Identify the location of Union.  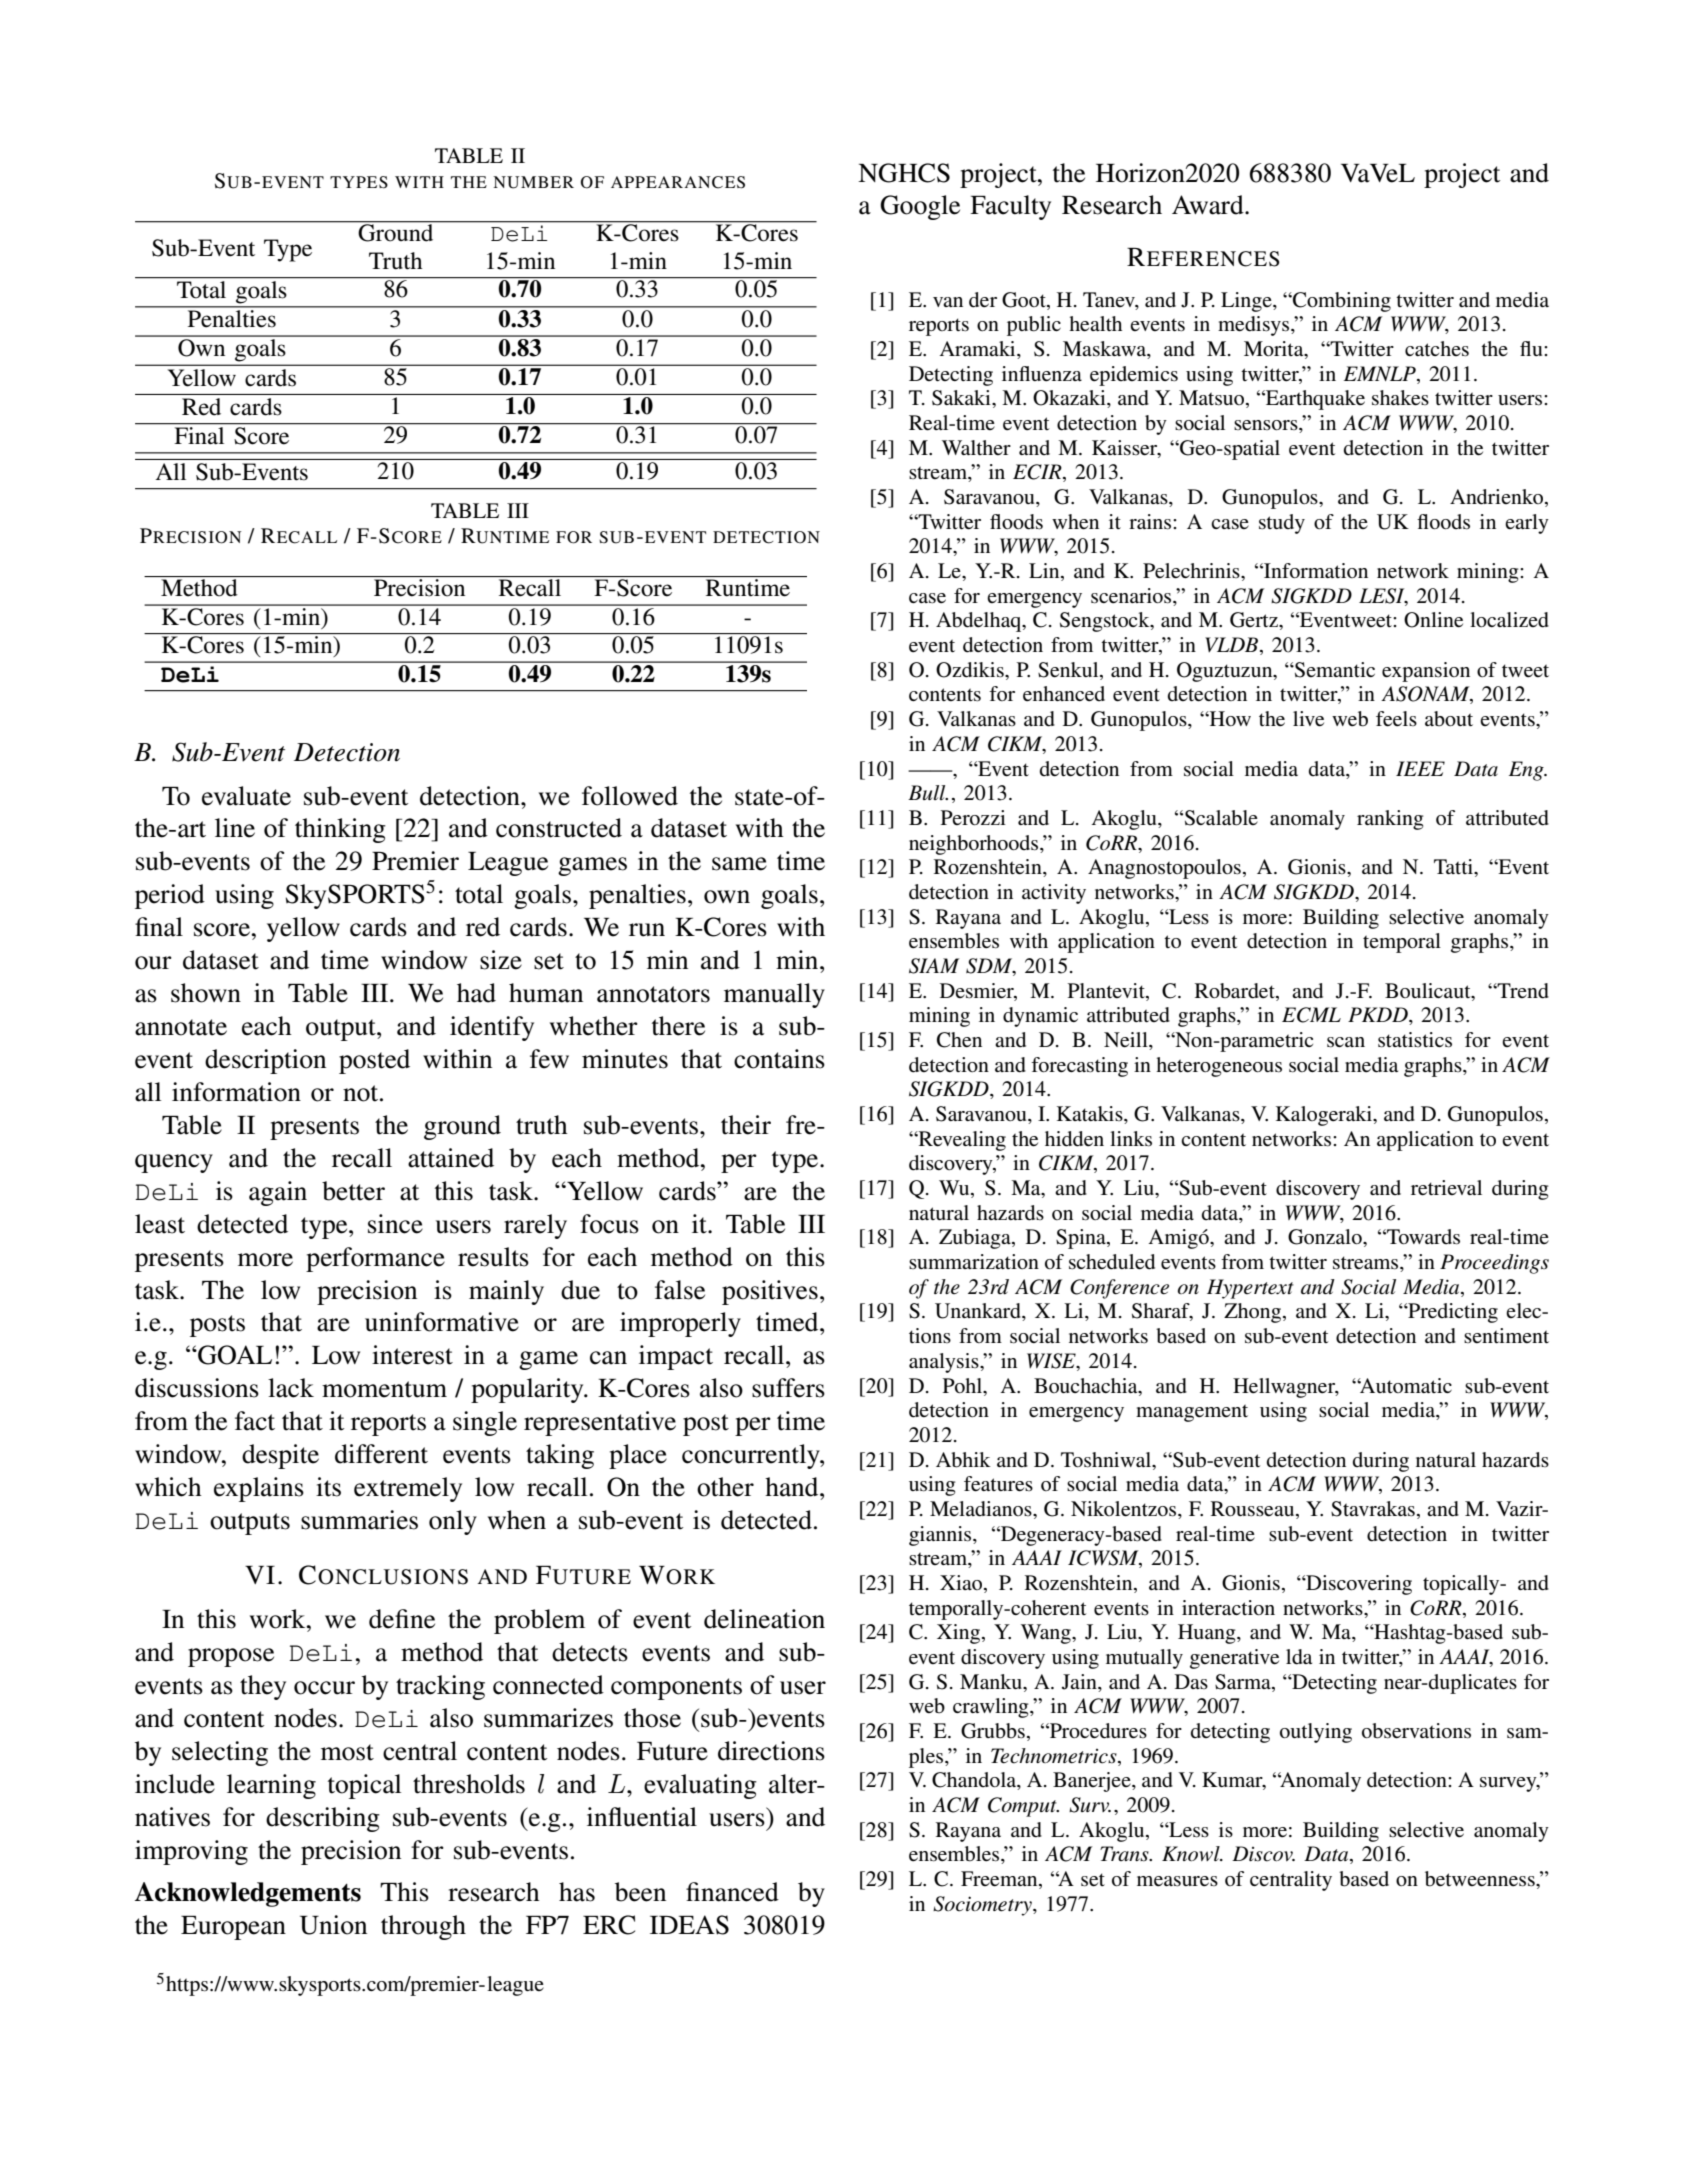
(333, 1925).
